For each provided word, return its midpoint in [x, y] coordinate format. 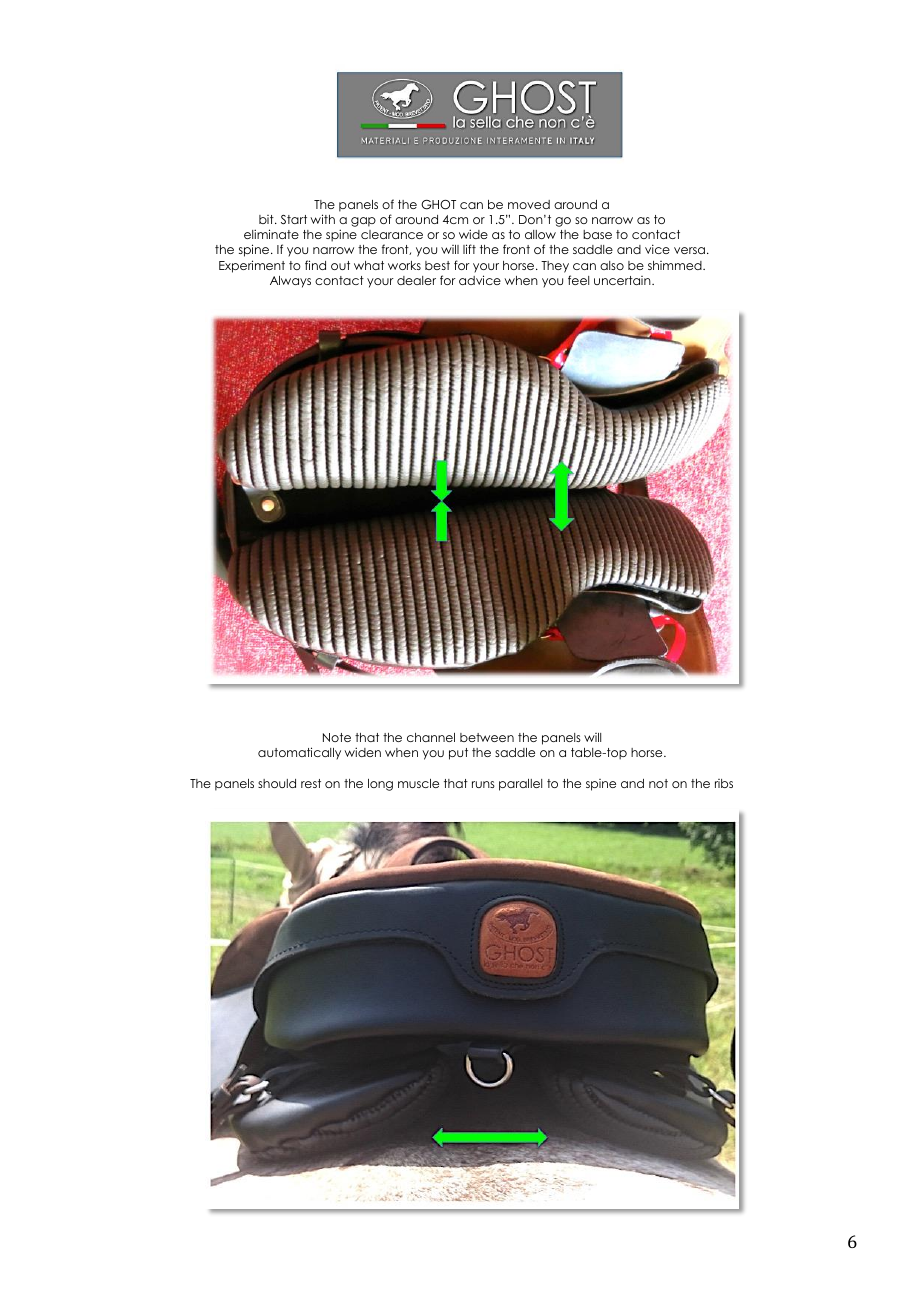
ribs [724, 783]
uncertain [623, 280]
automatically [299, 753]
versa [689, 250]
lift [469, 249]
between [487, 737]
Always [290, 282]
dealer [416, 280]
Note [337, 737]
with [322, 219]
